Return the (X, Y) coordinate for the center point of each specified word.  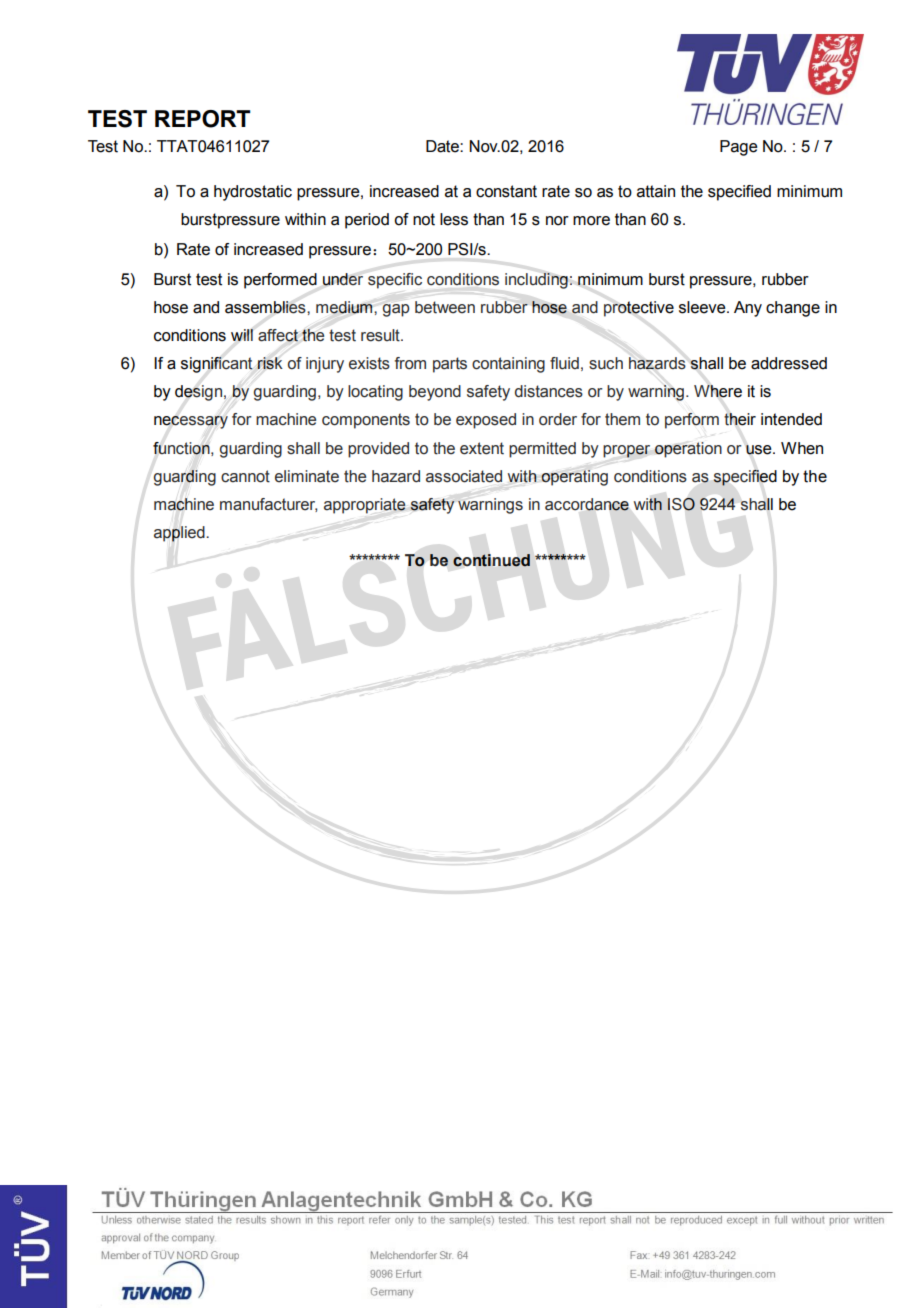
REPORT (203, 119)
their (740, 419)
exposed (486, 421)
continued (491, 560)
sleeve (703, 307)
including (536, 281)
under (343, 279)
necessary (191, 422)
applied (180, 534)
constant (506, 191)
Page (739, 148)
